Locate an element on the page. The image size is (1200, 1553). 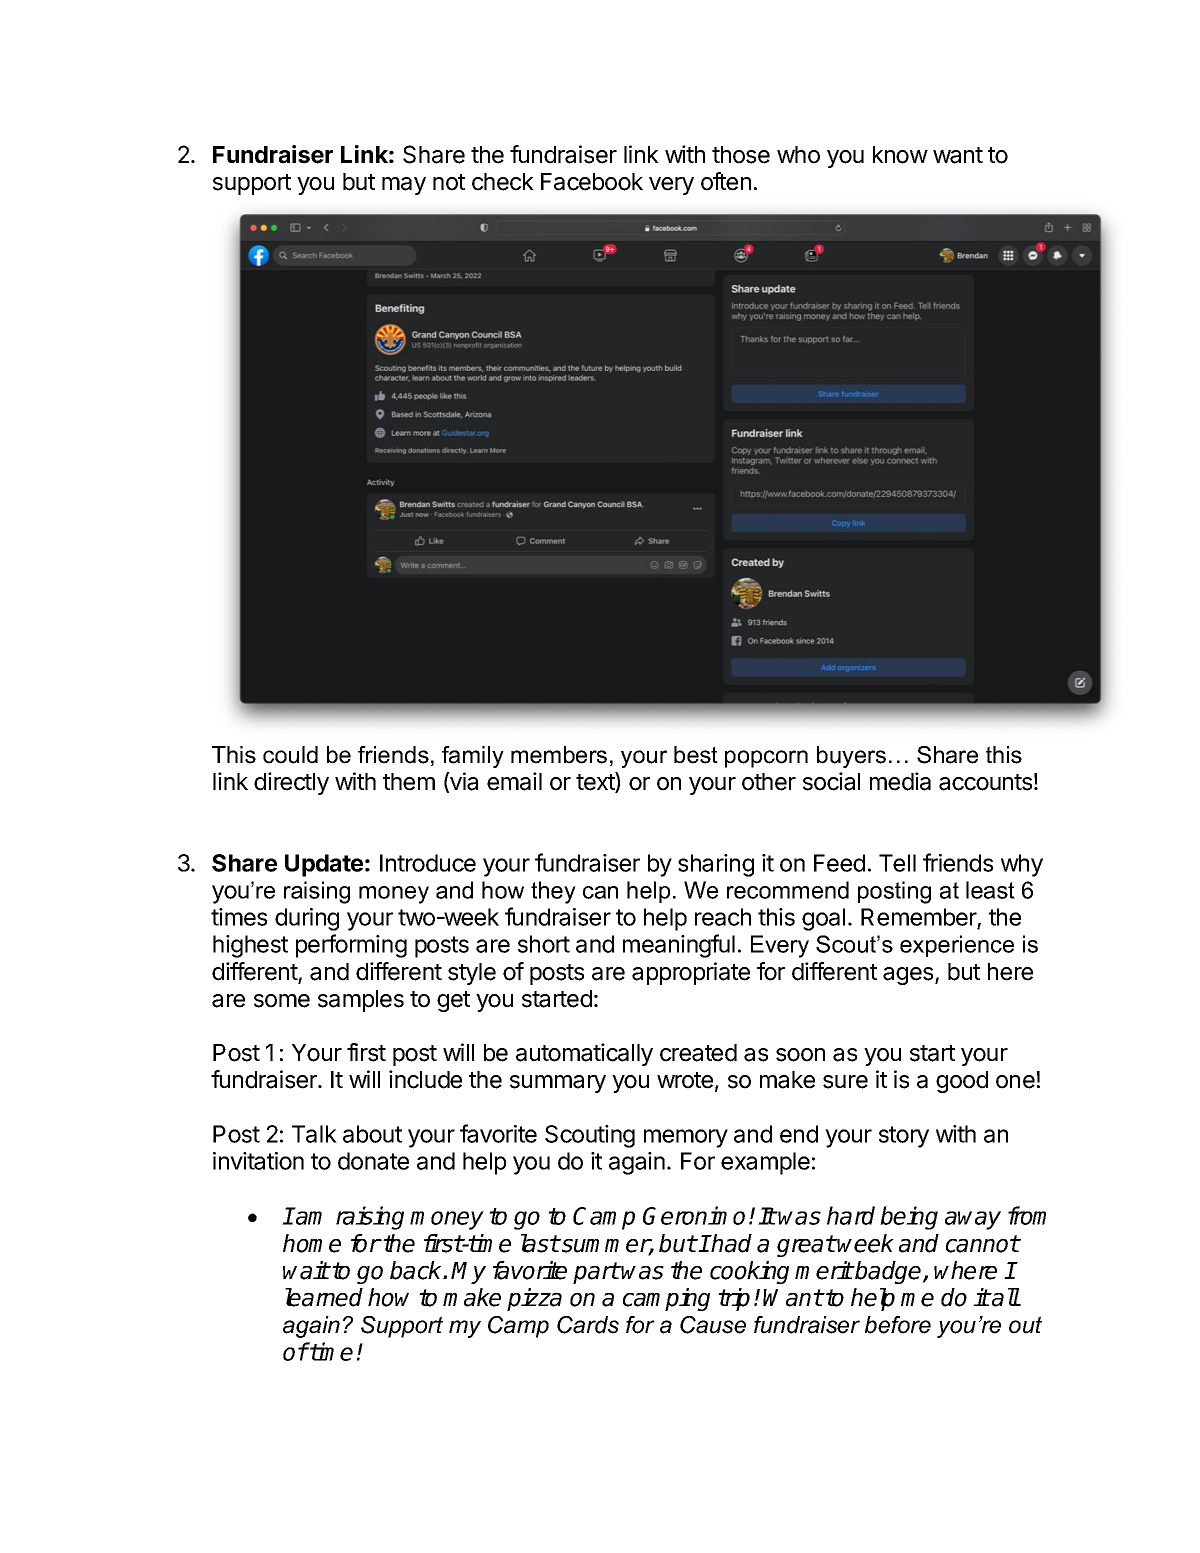
Cards is located at coordinates (588, 1325).
